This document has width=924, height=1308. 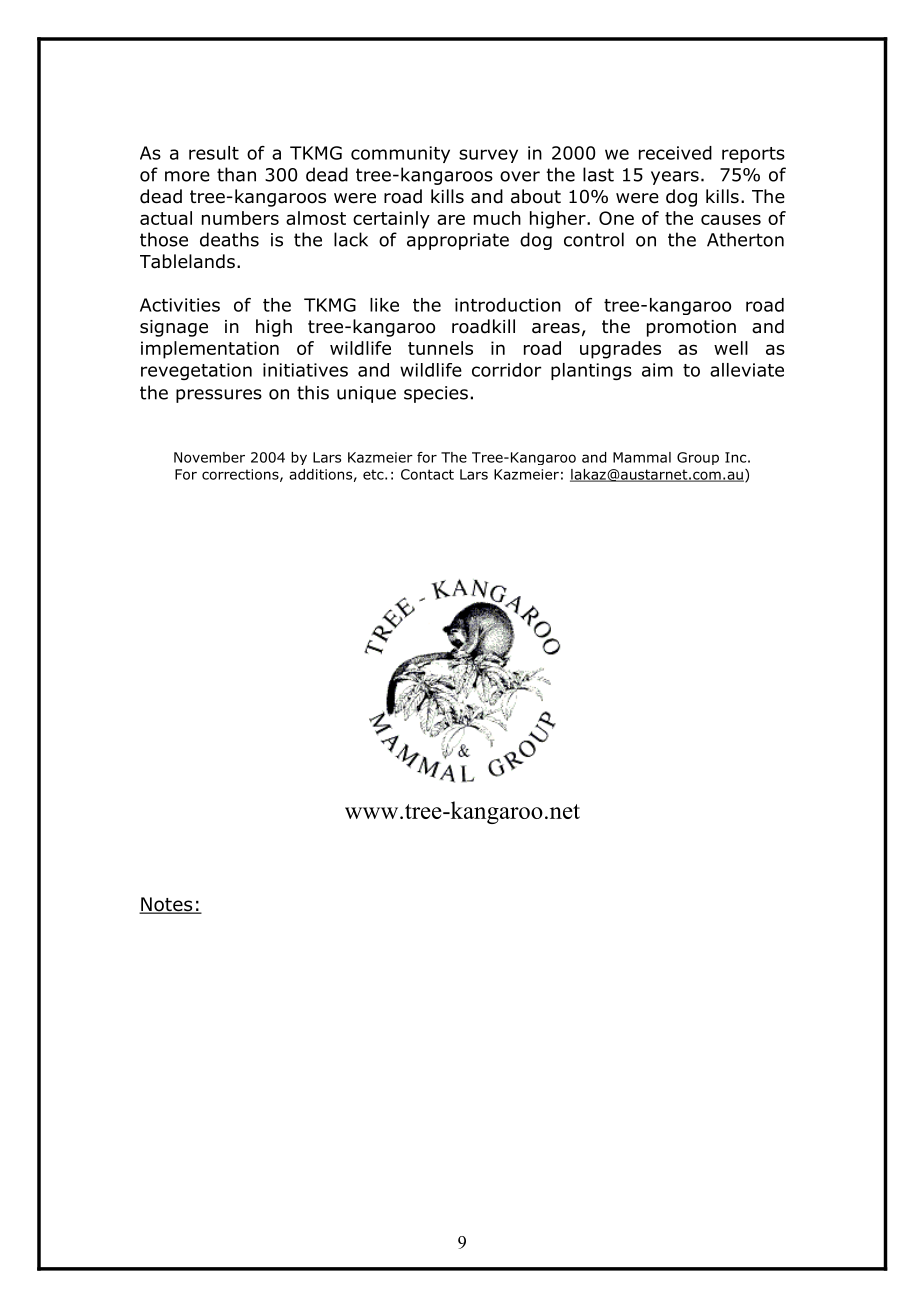 What do you see at coordinates (427, 474) in the document?
I see `Contact` at bounding box center [427, 474].
